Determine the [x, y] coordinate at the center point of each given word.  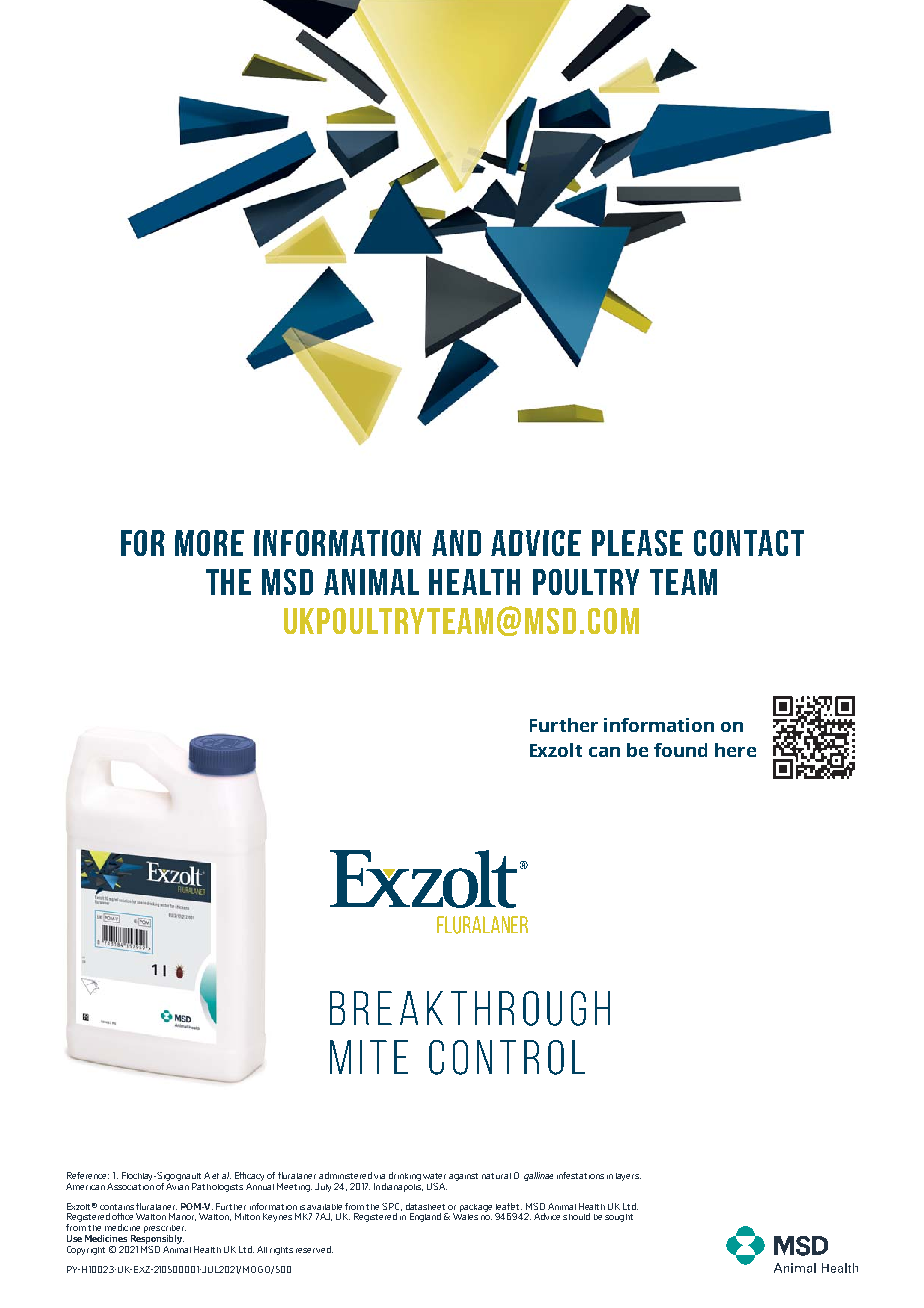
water [434, 1176]
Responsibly [157, 1241]
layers [628, 1177]
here [735, 750]
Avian [177, 1185]
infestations [580, 1175]
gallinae [538, 1176]
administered [345, 1175]
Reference [88, 1175]
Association [130, 1185]
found [680, 750]
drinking [405, 1176]
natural [496, 1176]
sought [619, 1218]
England [425, 1217]
